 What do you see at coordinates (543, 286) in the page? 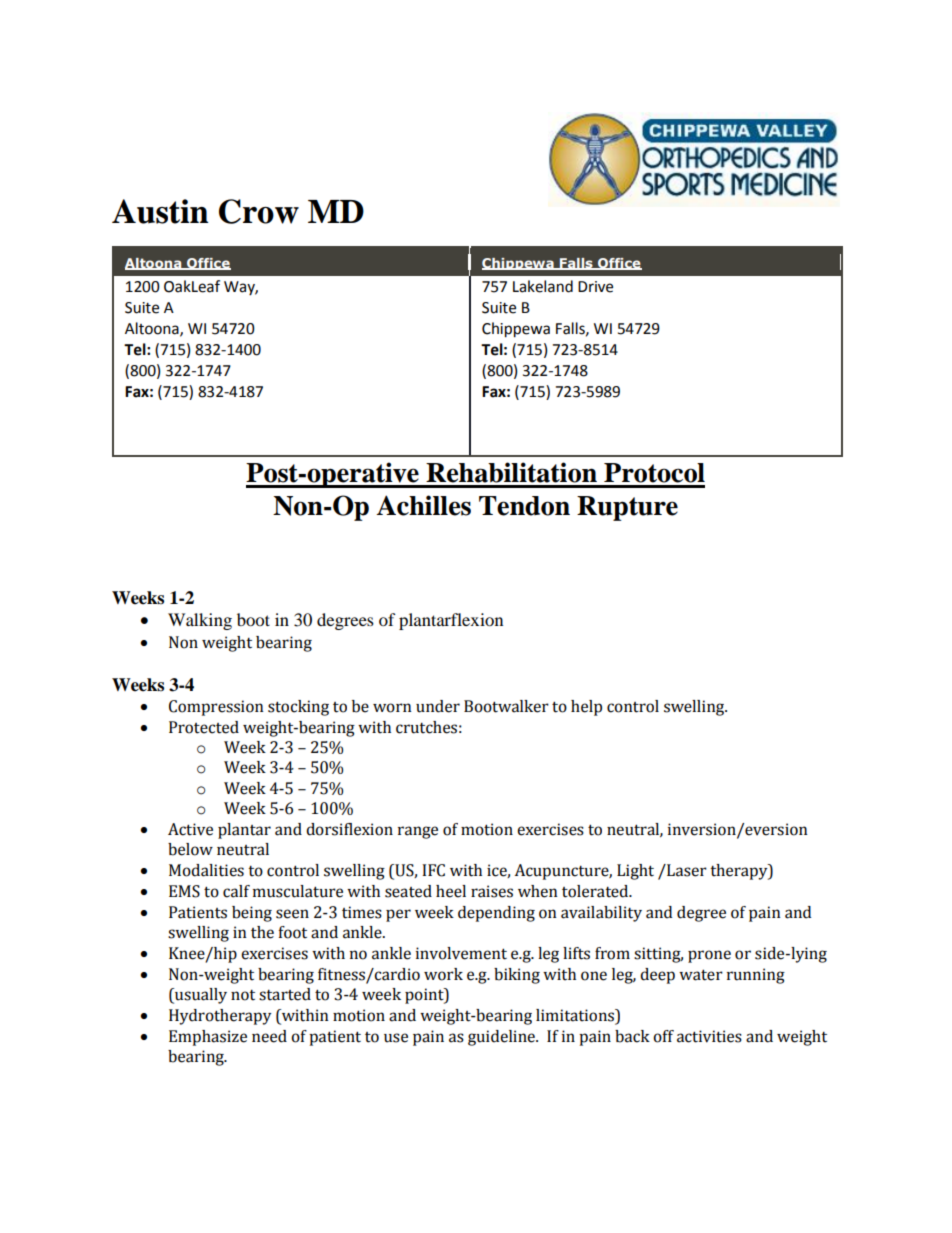
I see `Lakeland` at bounding box center [543, 286].
